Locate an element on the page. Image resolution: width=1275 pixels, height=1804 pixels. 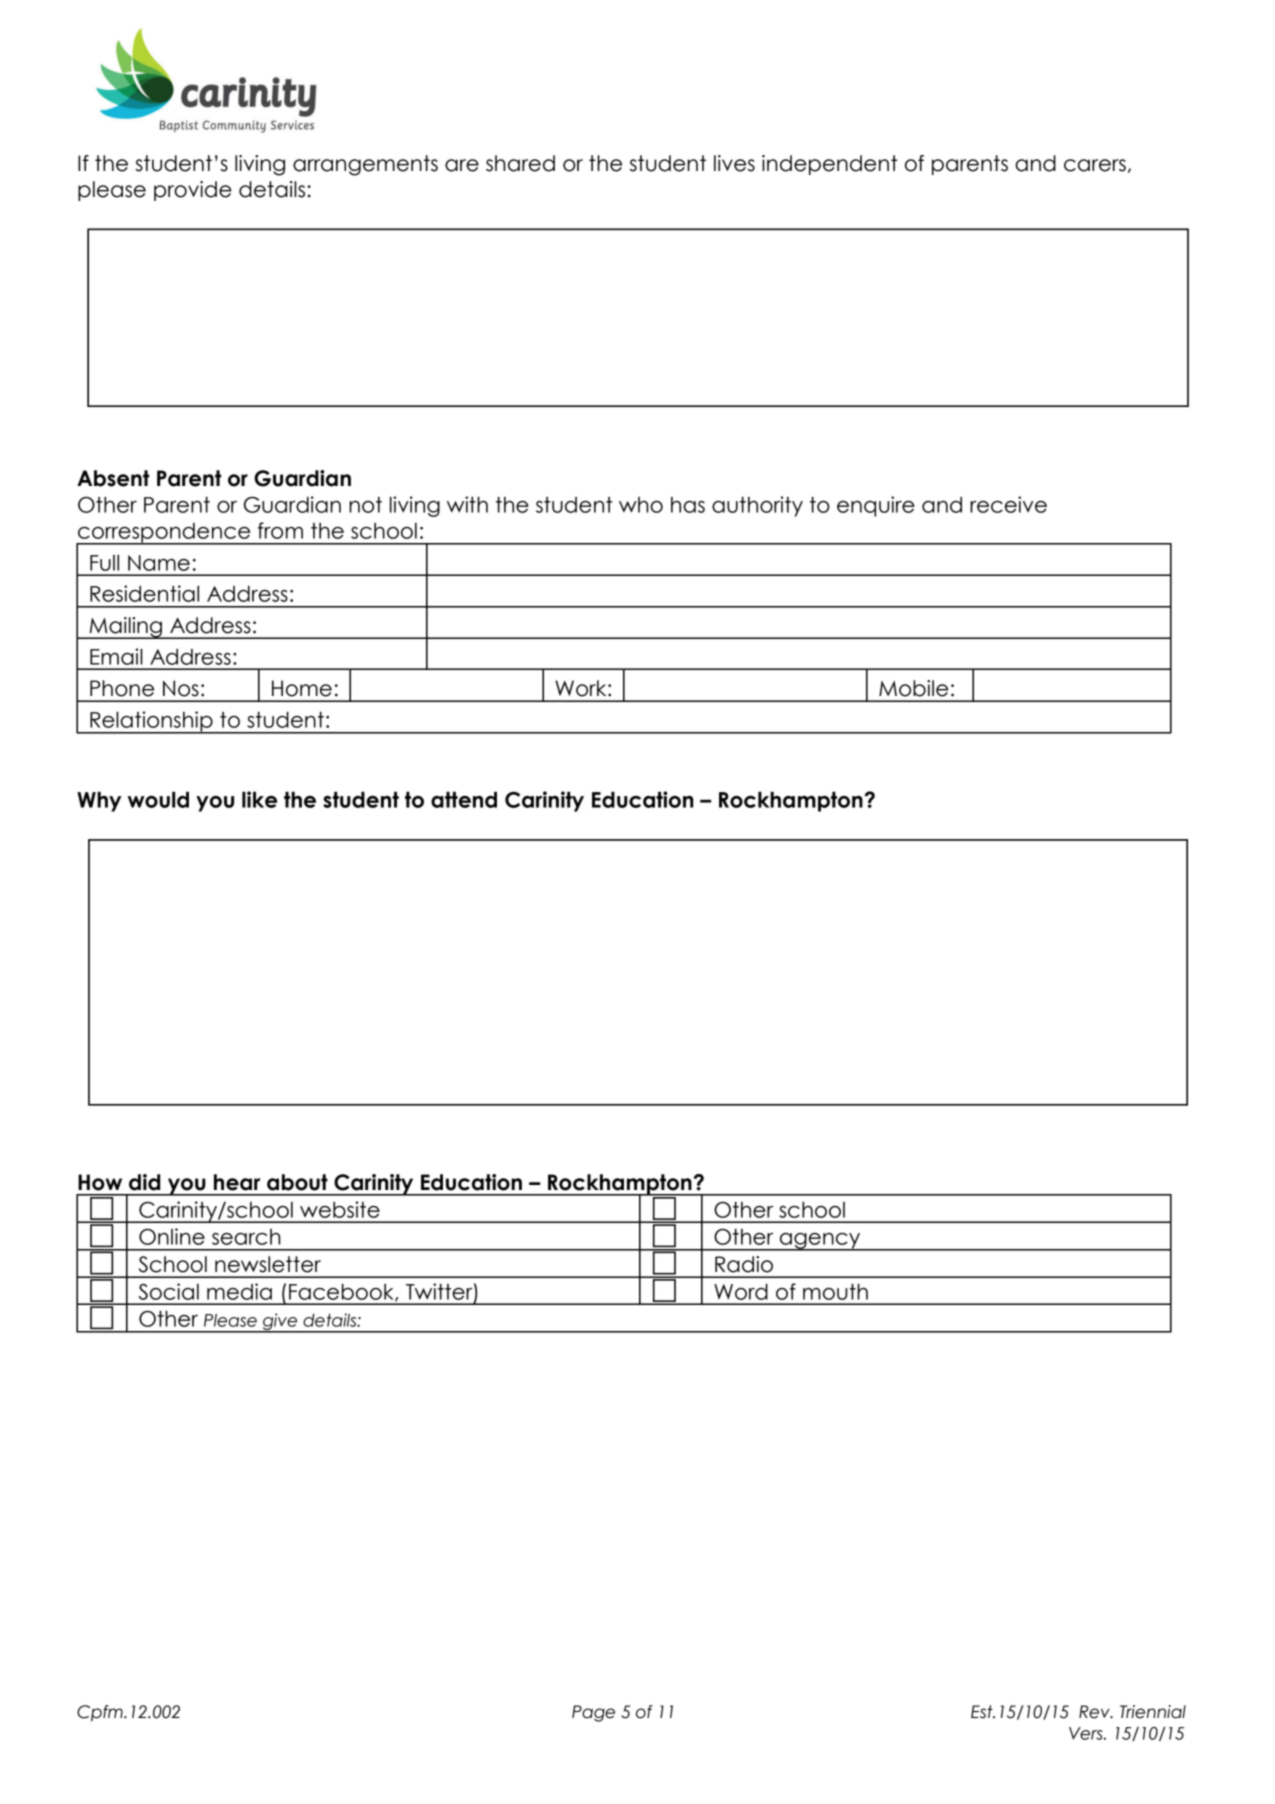
Mobile is located at coordinates (913, 688).
